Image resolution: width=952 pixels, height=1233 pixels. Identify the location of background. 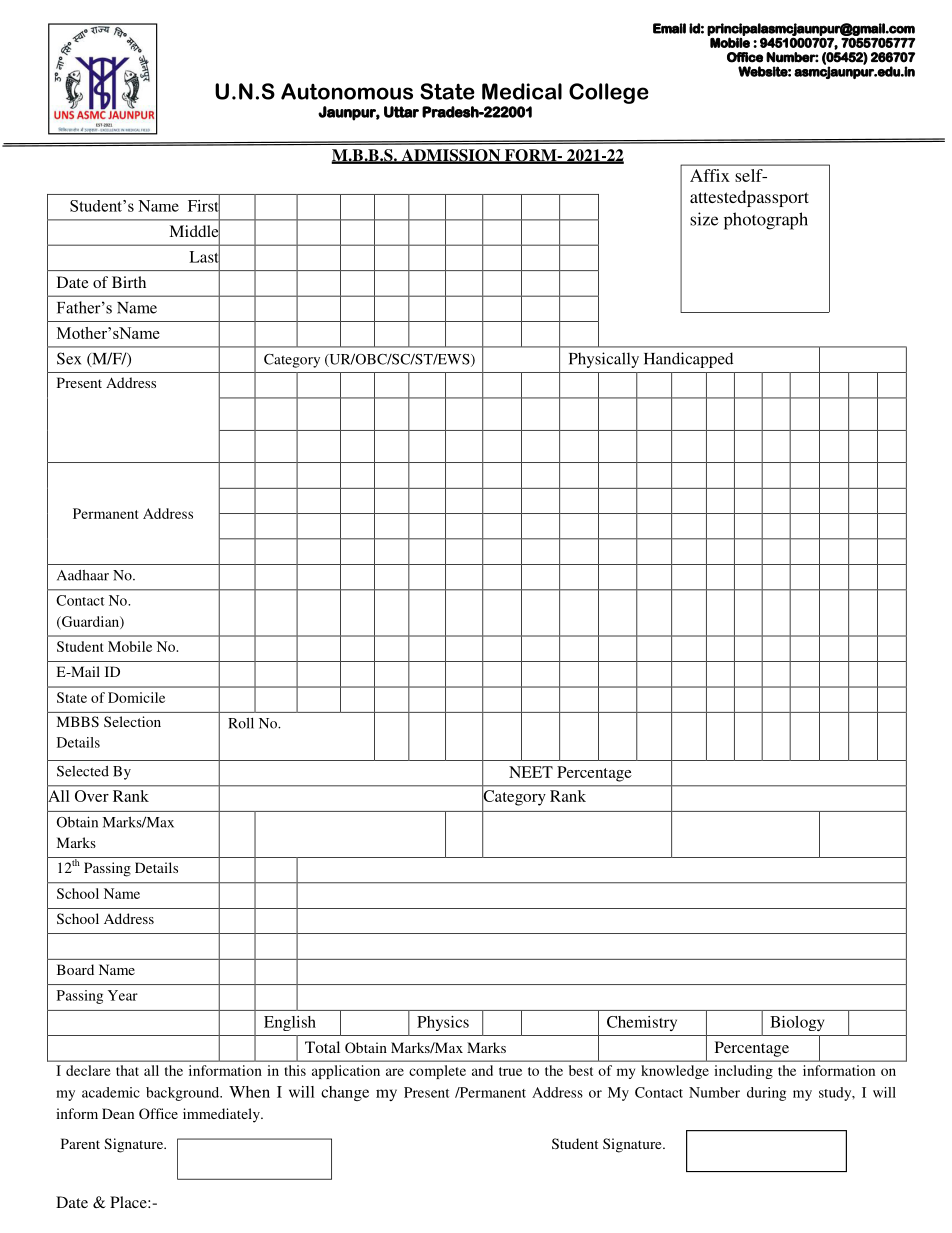
(184, 1094).
